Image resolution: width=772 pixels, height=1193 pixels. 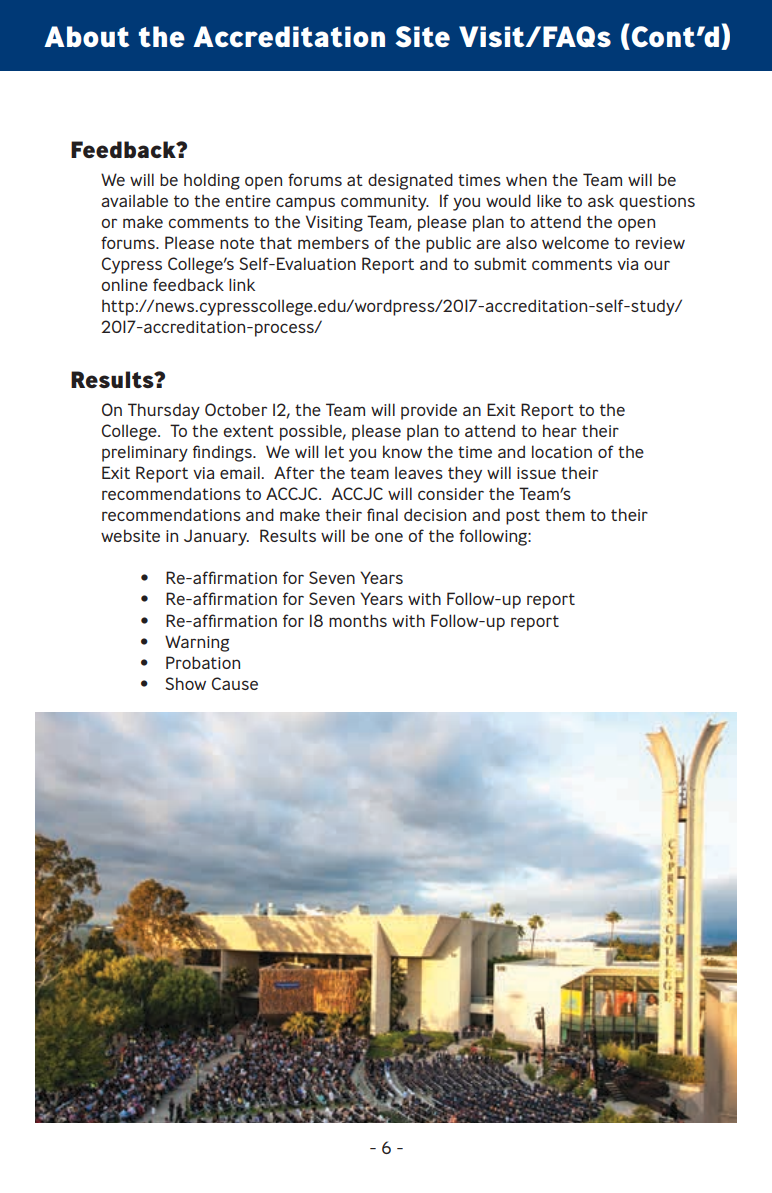 I want to click on our, so click(x=657, y=265).
